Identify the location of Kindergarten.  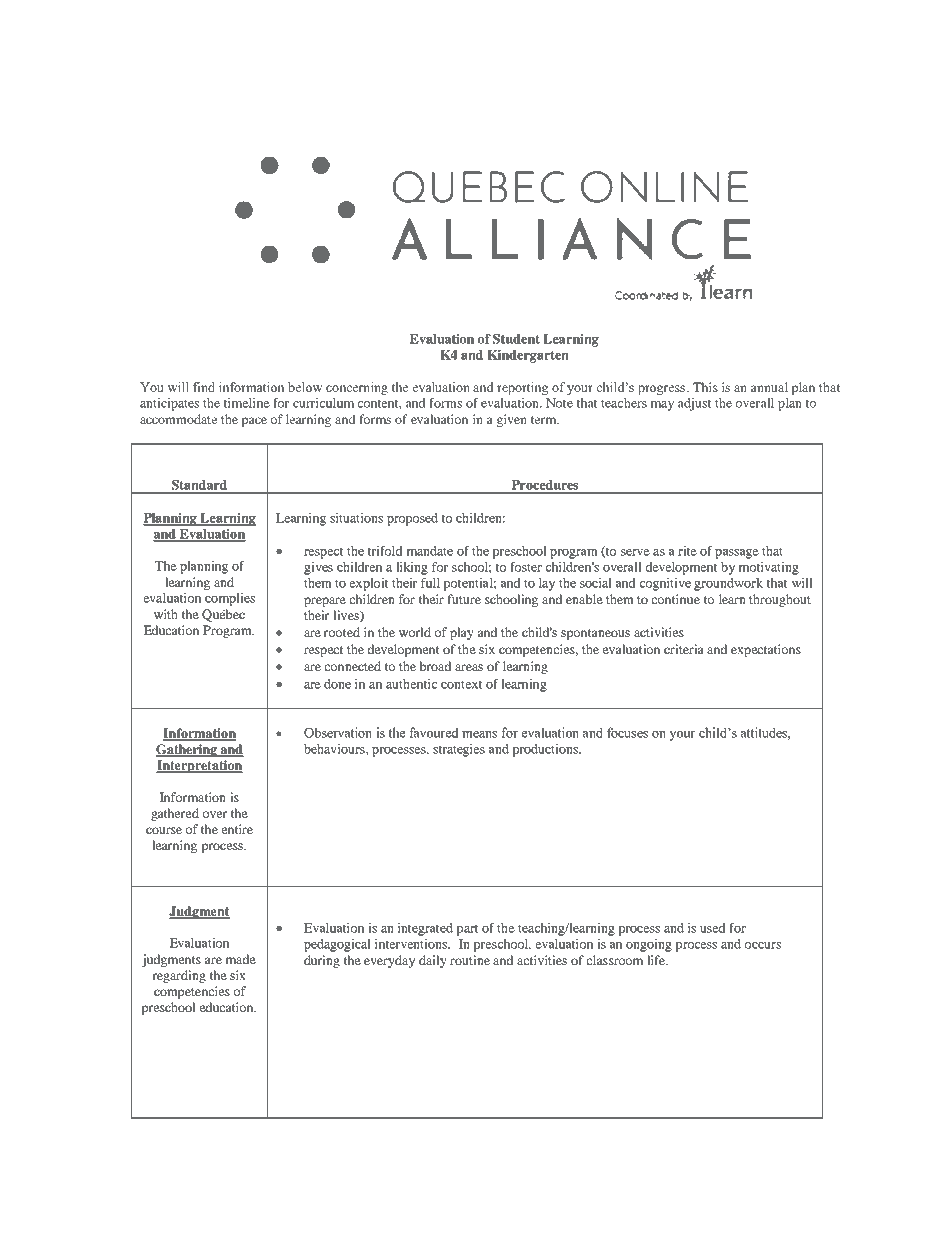
(528, 356).
